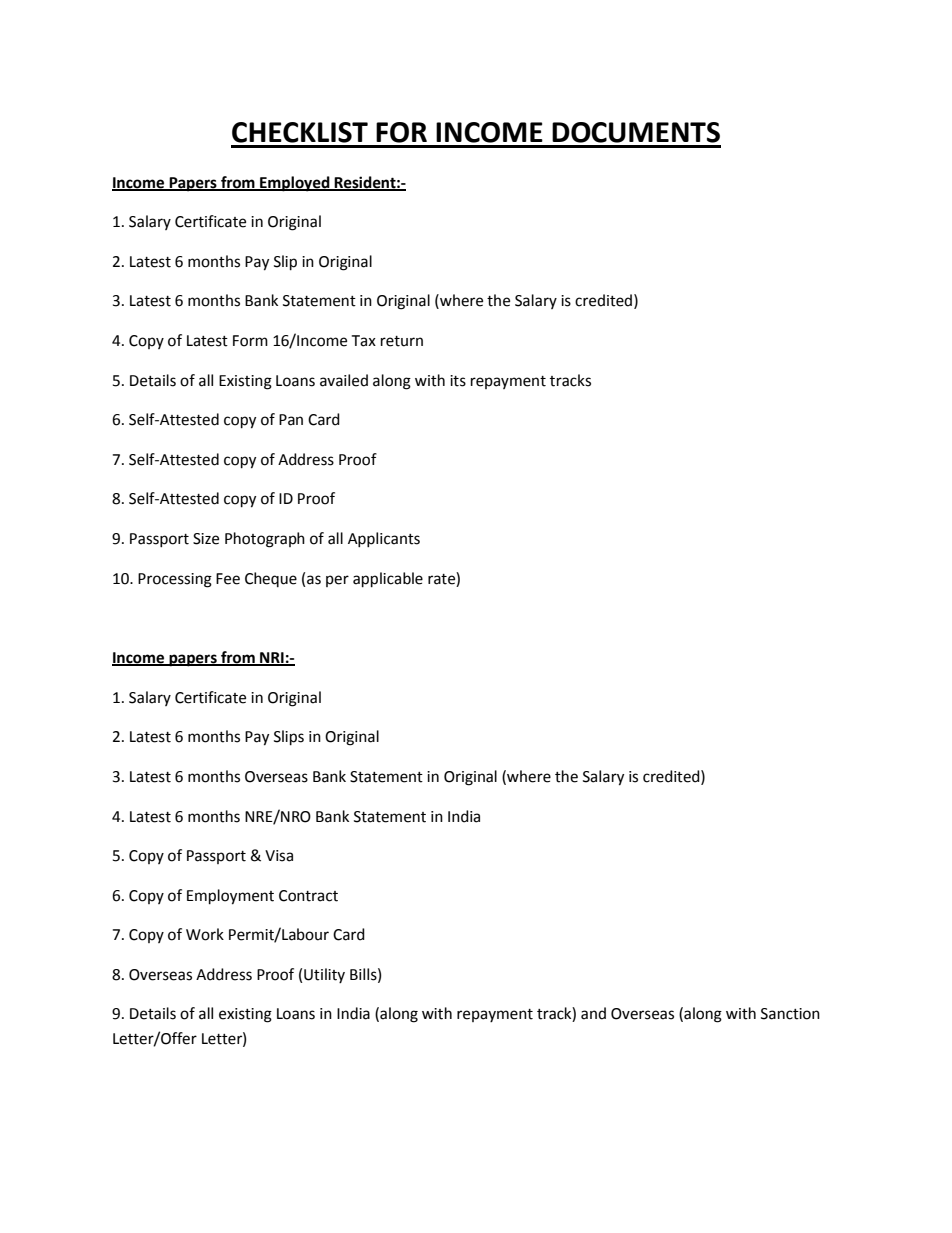  Describe the element at coordinates (636, 132) in the screenshot. I see `DOCUMENTS` at that location.
